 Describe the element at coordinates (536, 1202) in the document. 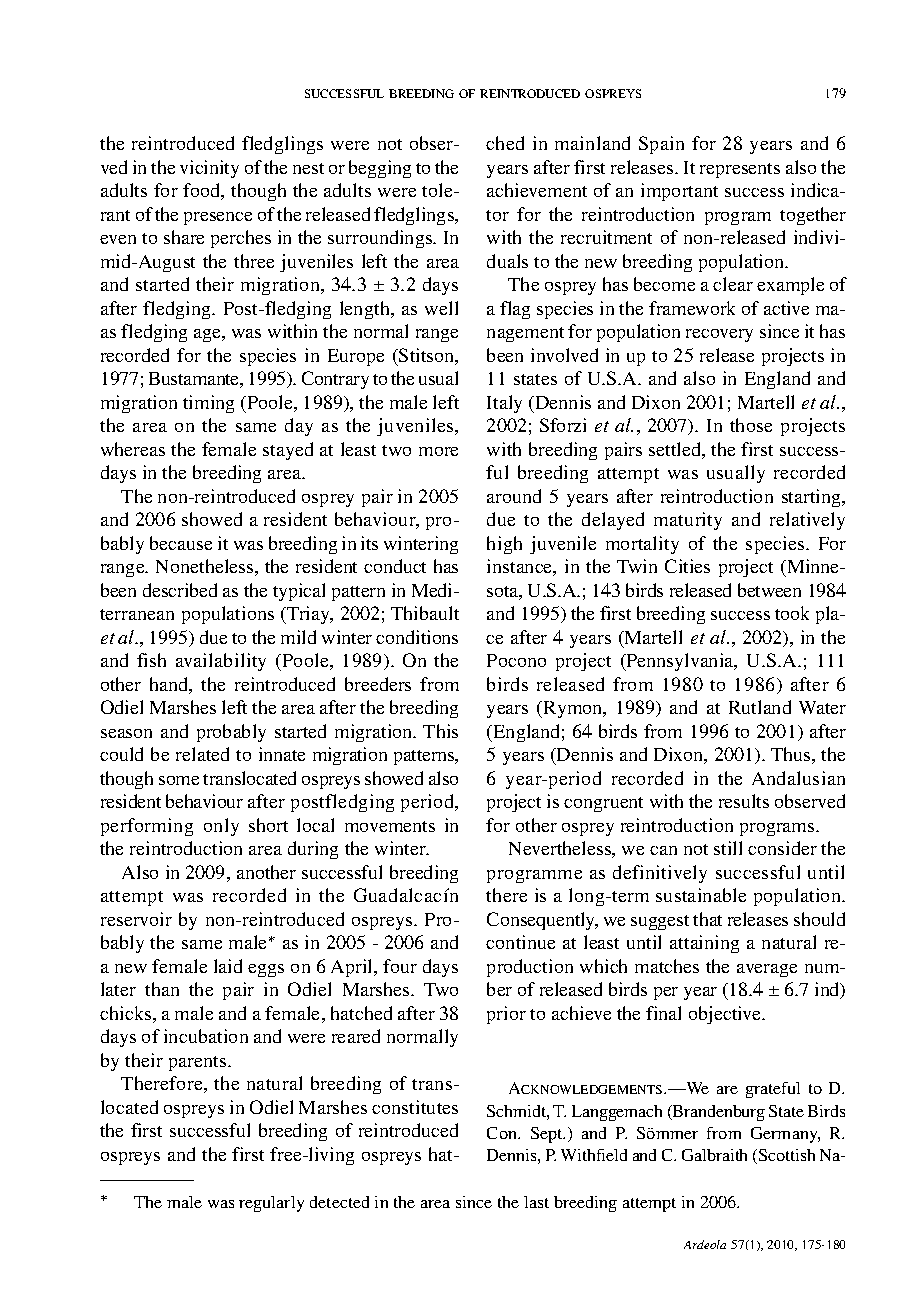

I see `last` at that location.
